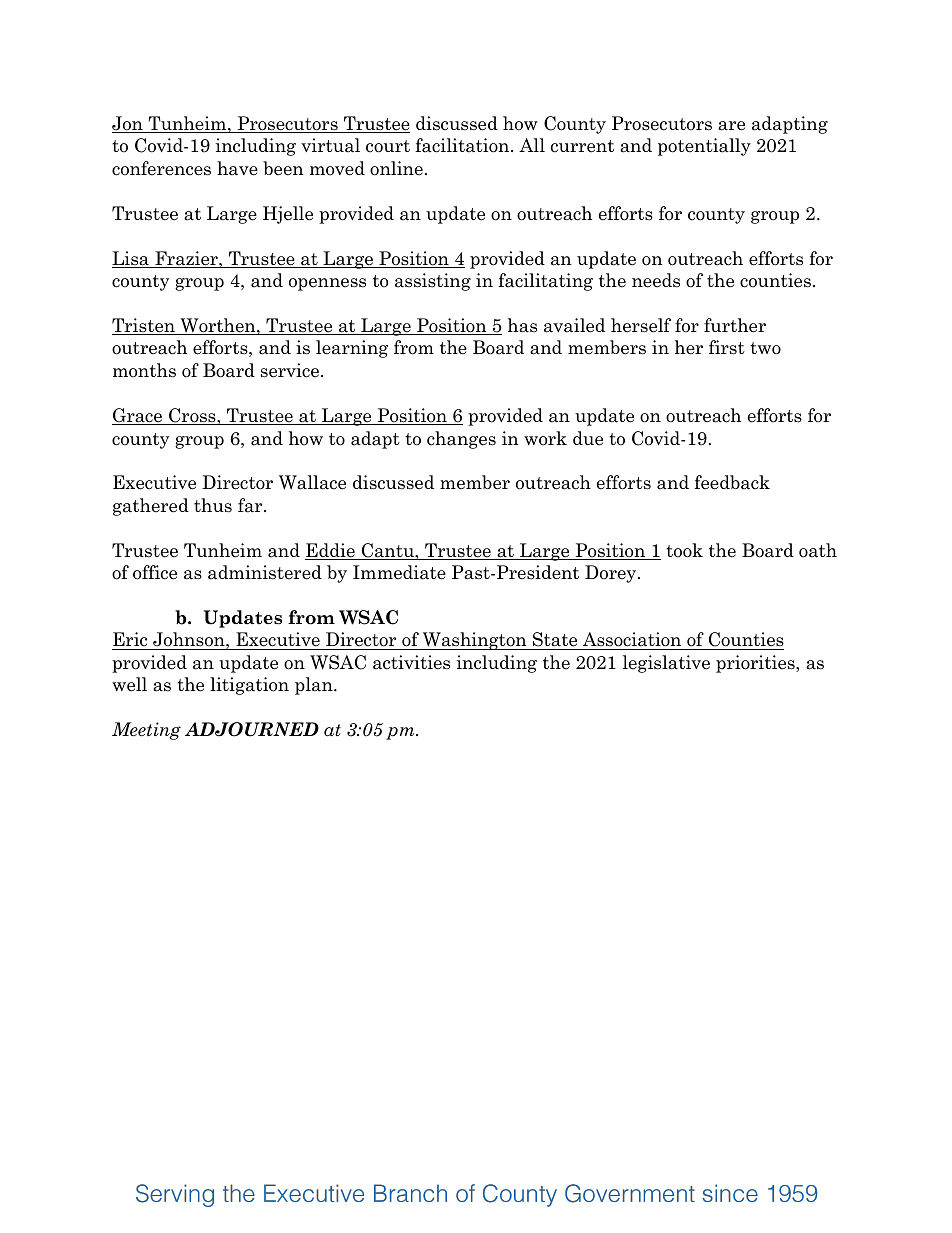 The height and width of the image is (1233, 952). Describe the element at coordinates (249, 686) in the image. I see `litigation` at that location.
